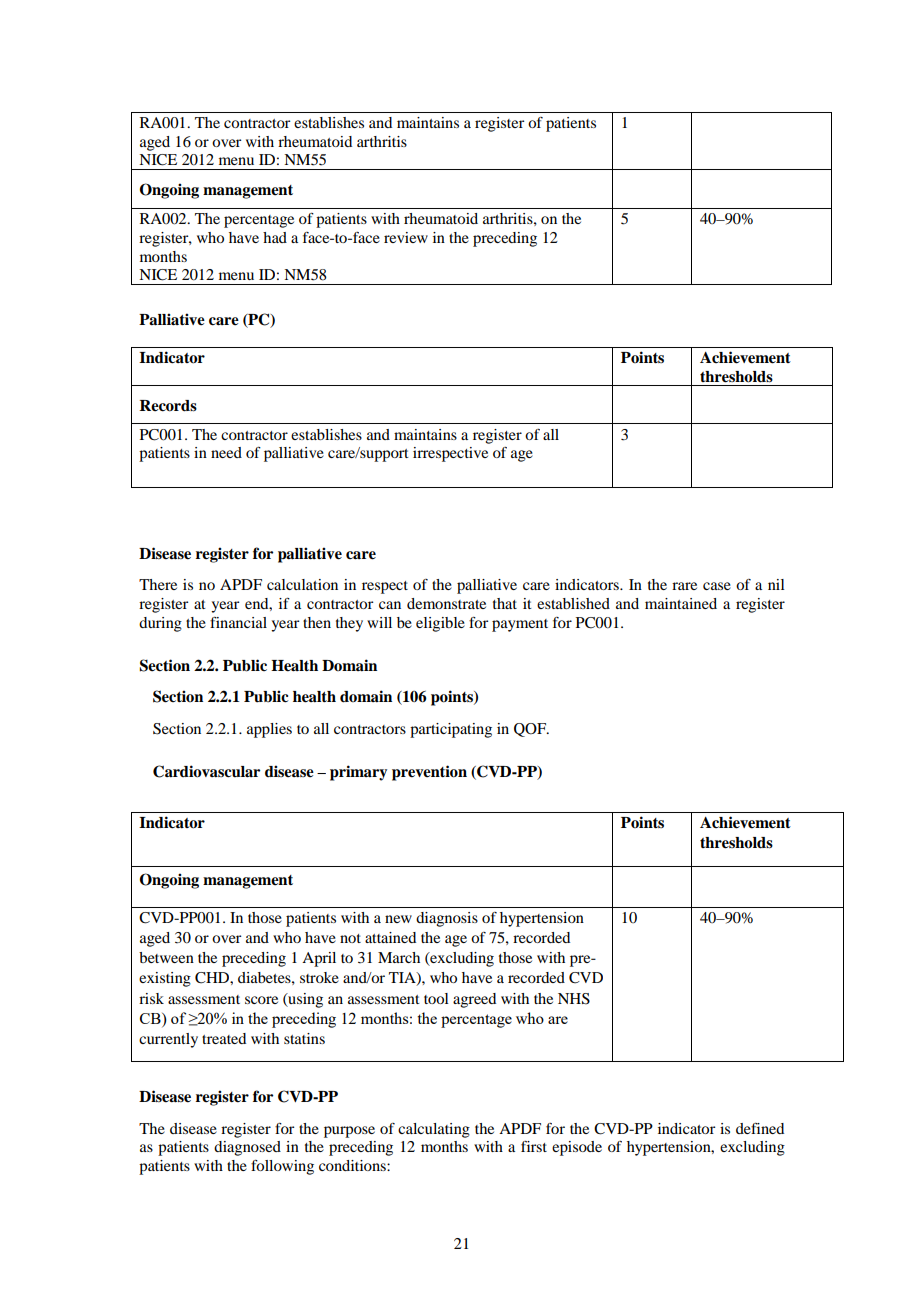 Image resolution: width=924 pixels, height=1308 pixels. What do you see at coordinates (158, 584) in the screenshot?
I see `There` at bounding box center [158, 584].
